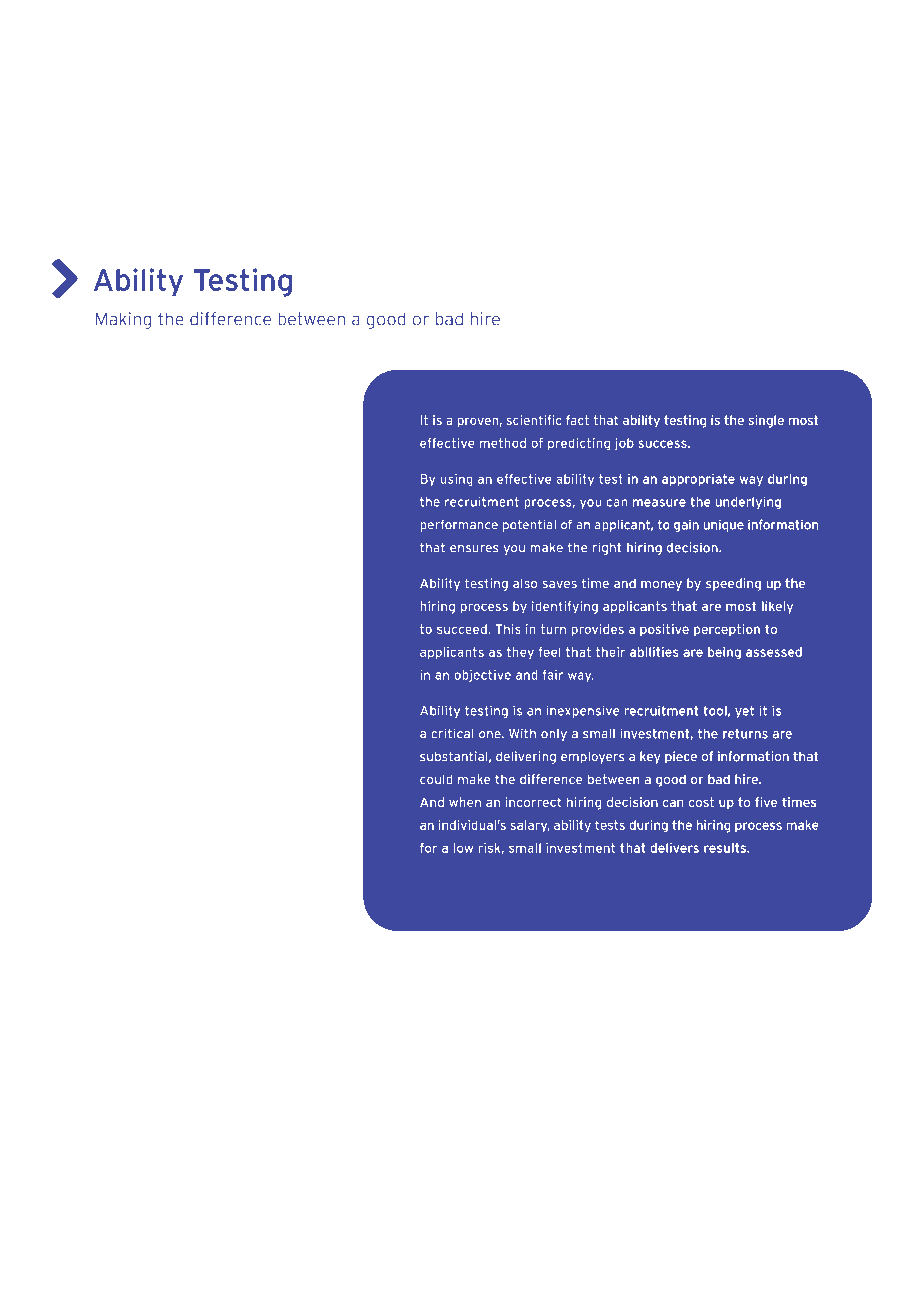 This screenshot has width=924, height=1301. What do you see at coordinates (463, 629) in the screenshot?
I see `succeed` at bounding box center [463, 629].
